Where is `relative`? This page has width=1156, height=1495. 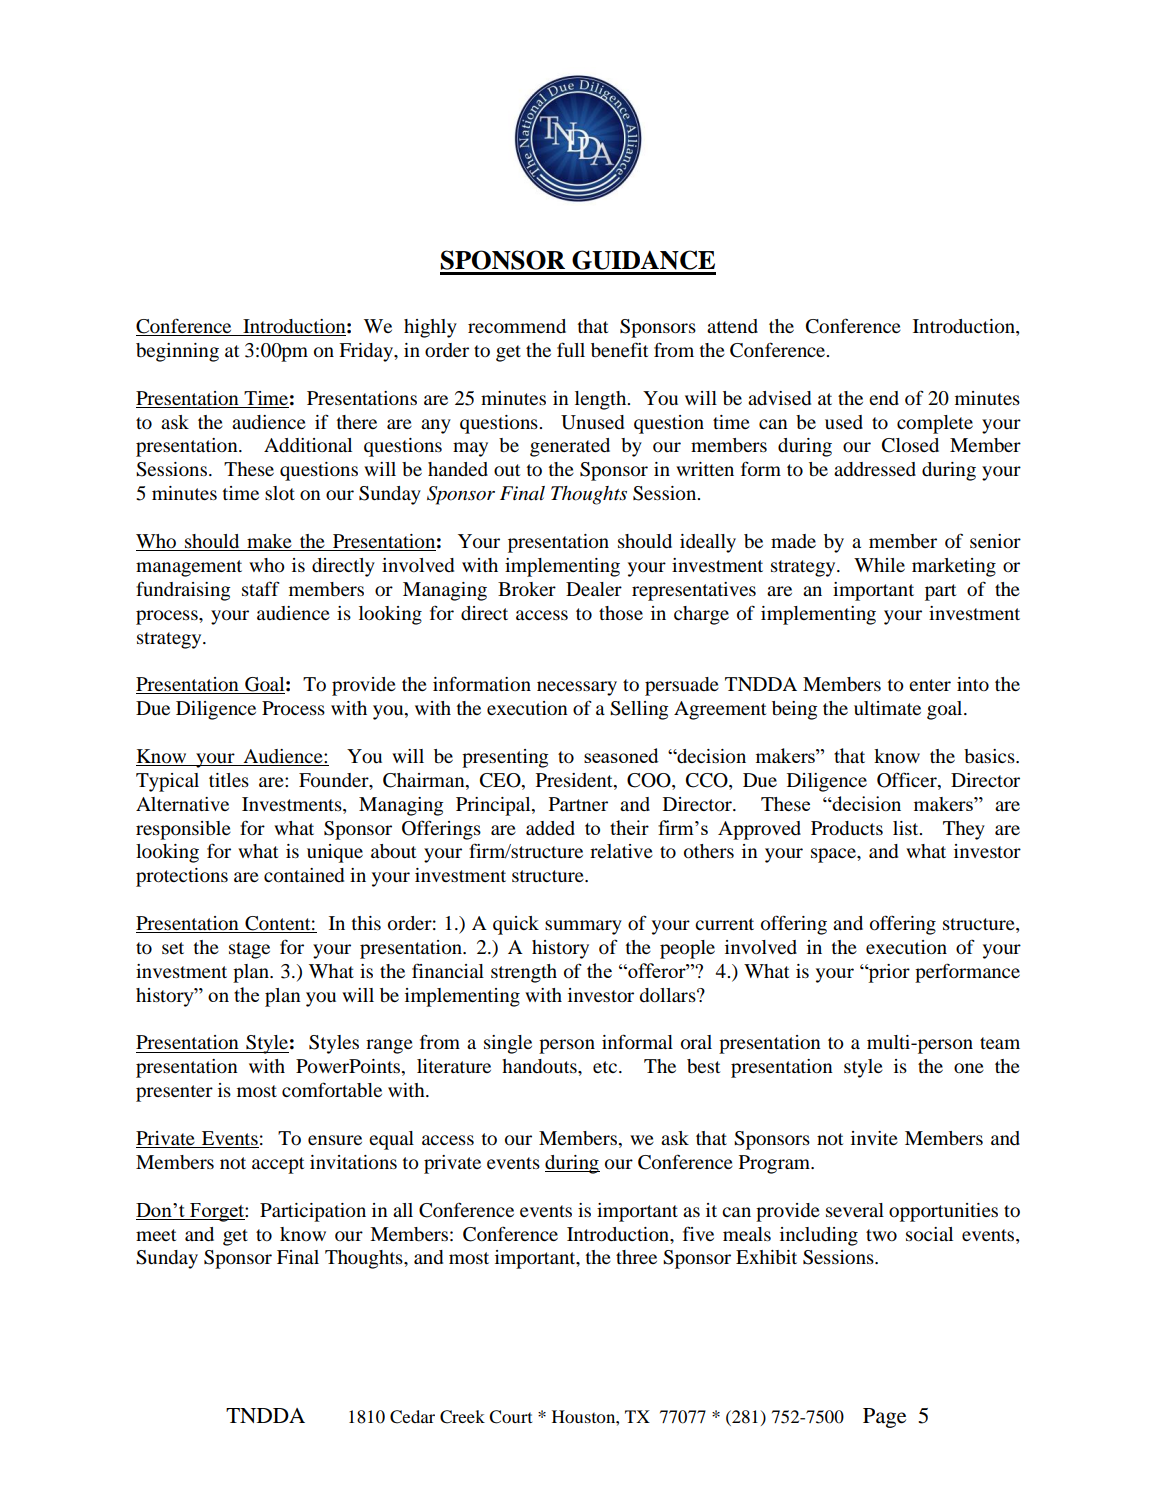
relative is located at coordinates (621, 851).
